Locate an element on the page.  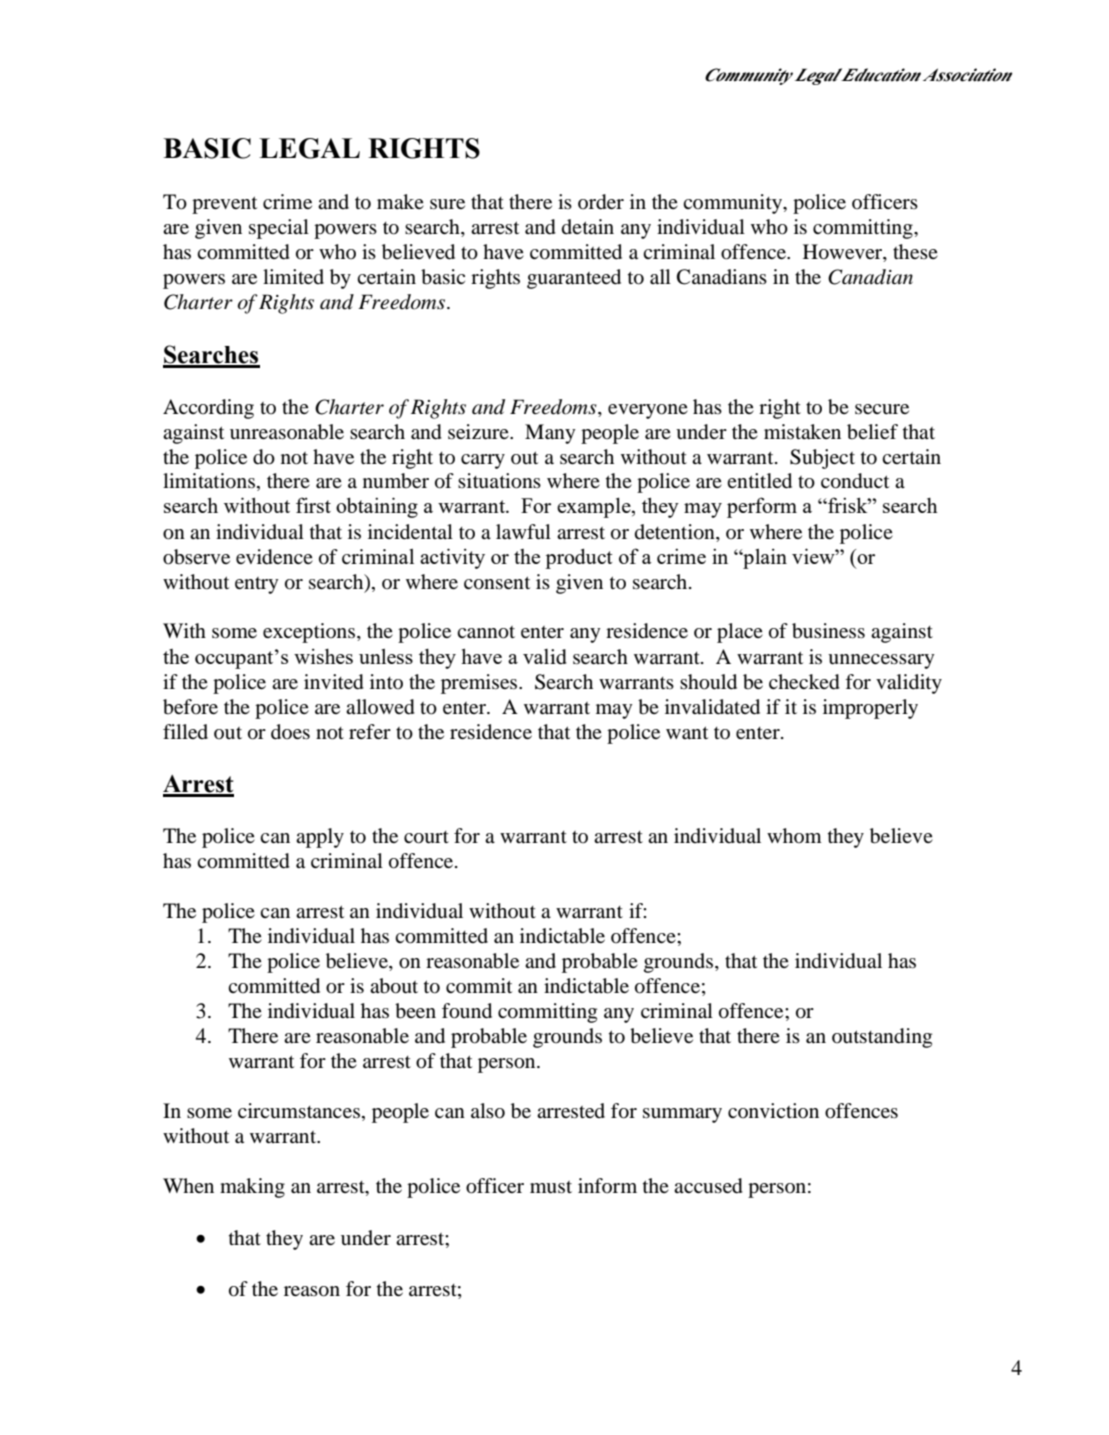
special is located at coordinates (279, 229).
